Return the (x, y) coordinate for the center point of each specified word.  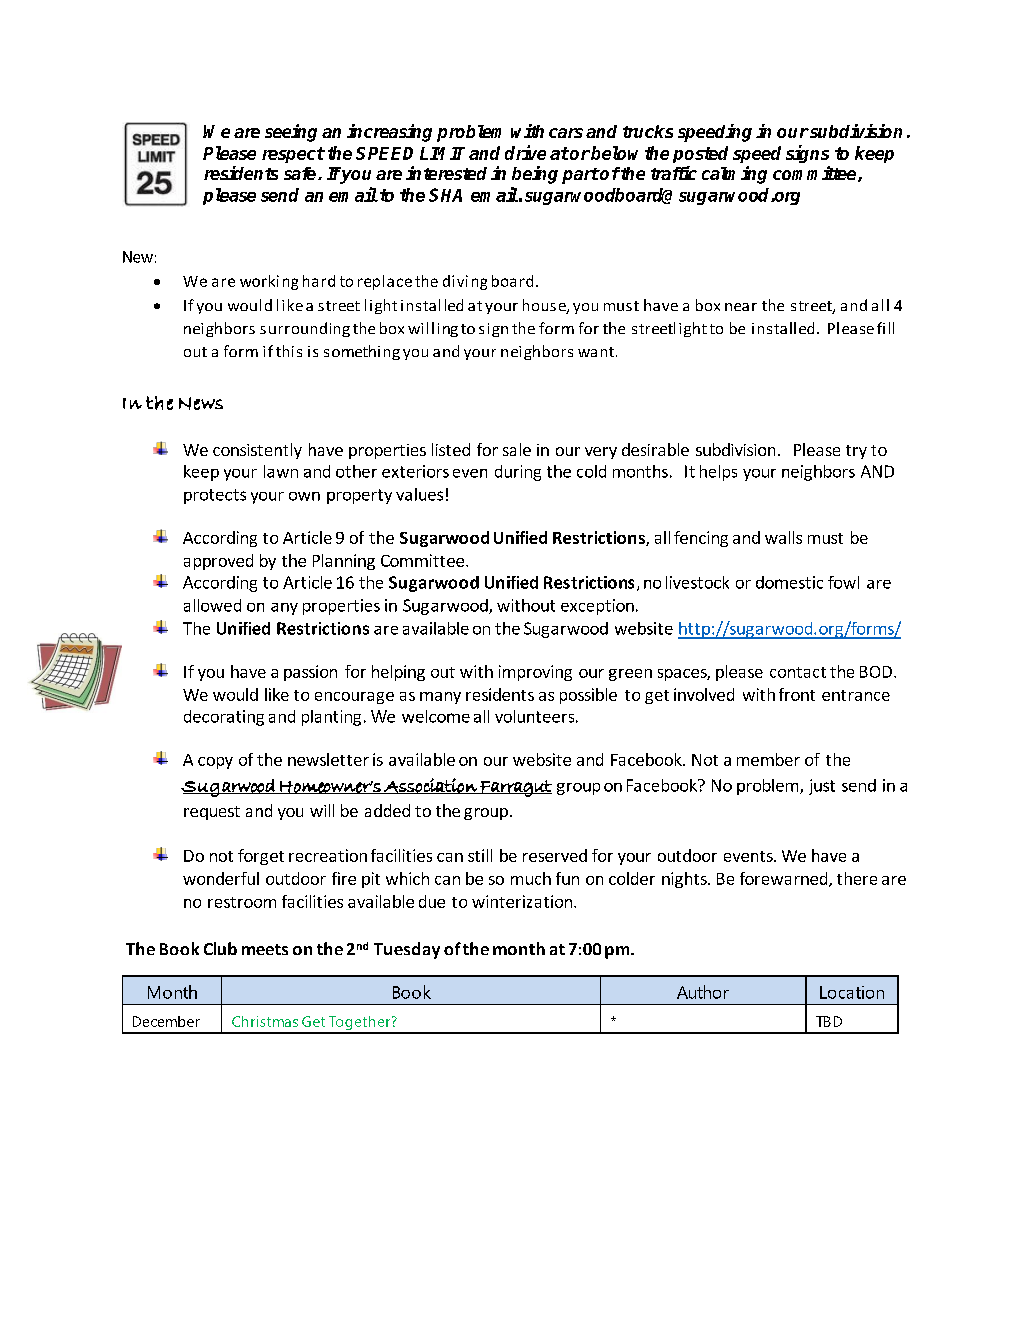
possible (588, 696)
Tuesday (407, 950)
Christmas (265, 1021)
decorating (224, 718)
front (797, 694)
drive (525, 152)
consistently (257, 451)
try (856, 452)
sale (517, 449)
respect (293, 155)
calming (734, 175)
